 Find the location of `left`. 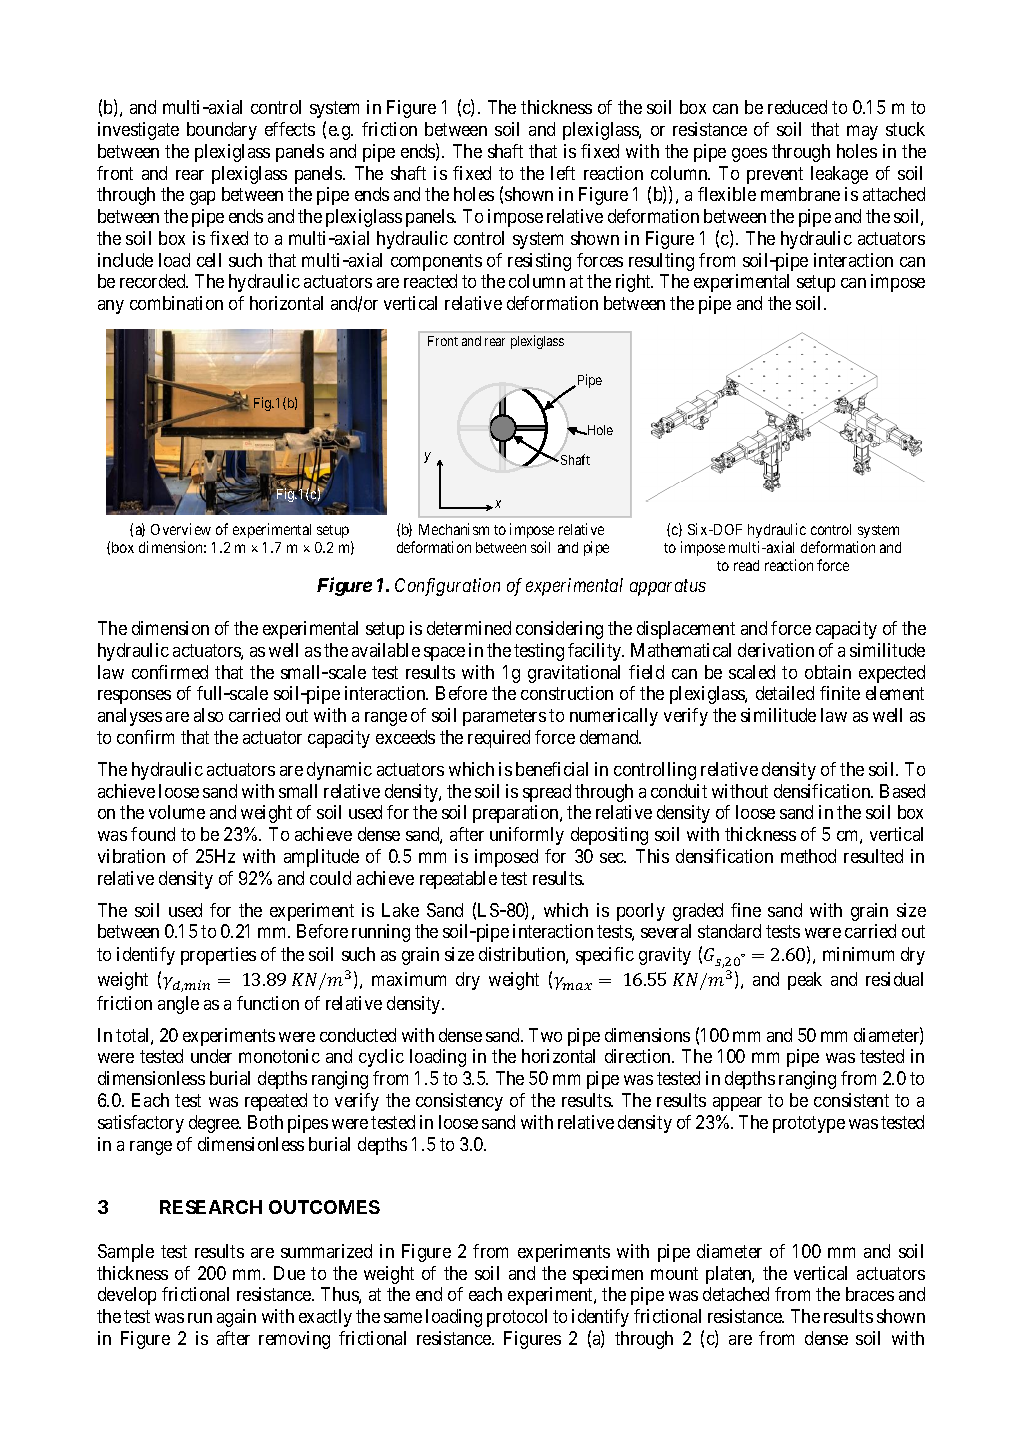

left is located at coordinates (563, 173).
